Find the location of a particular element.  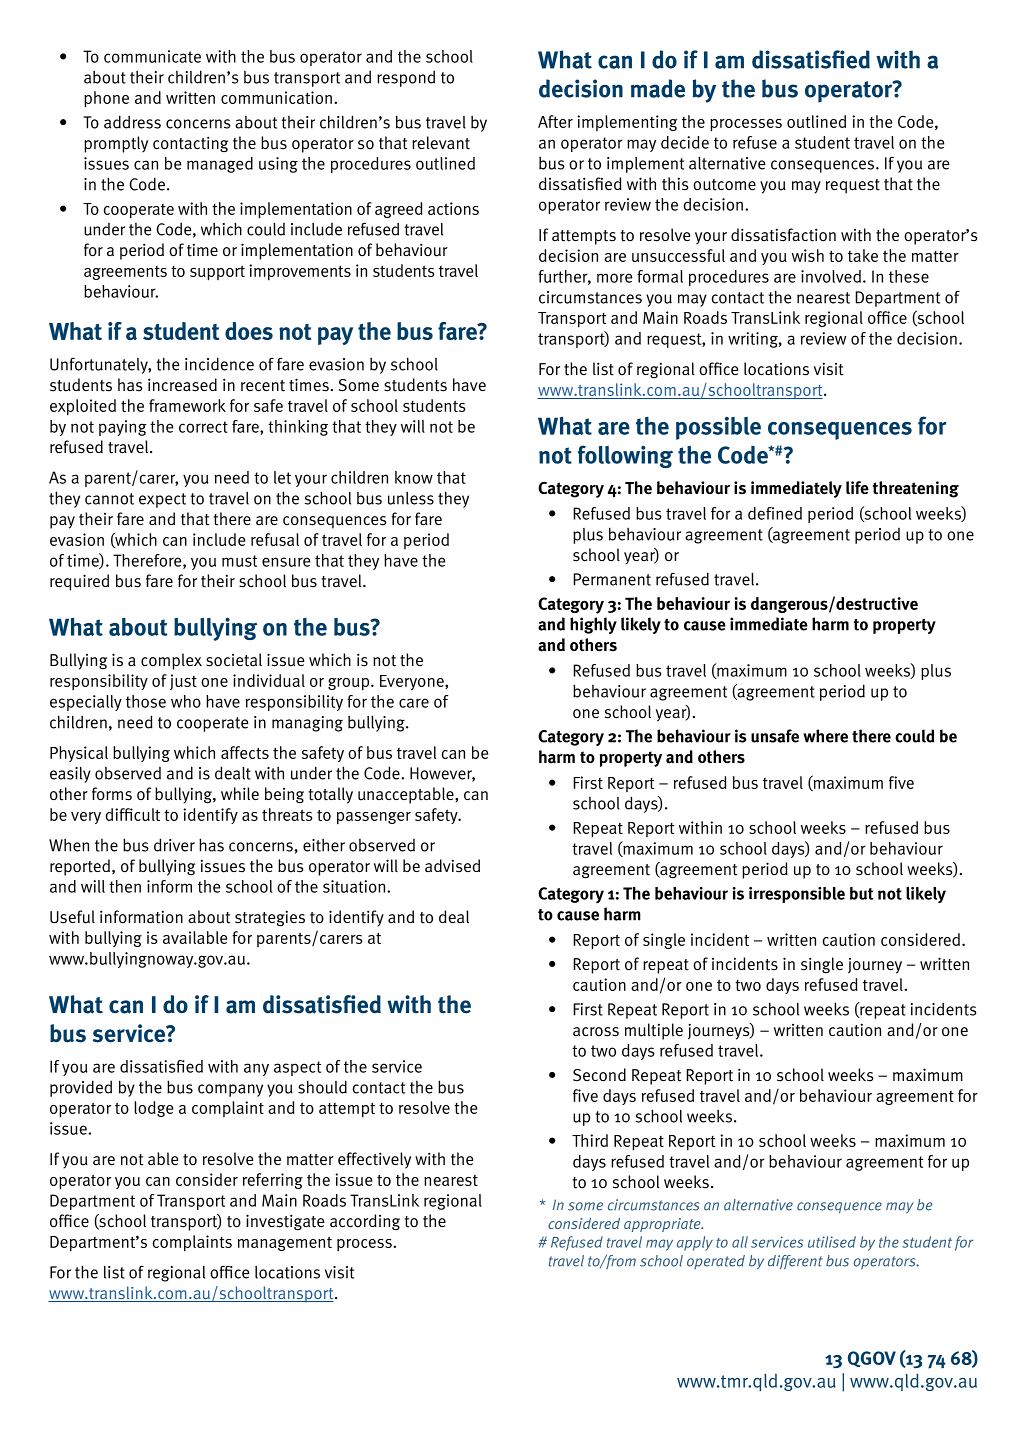

according is located at coordinates (365, 1222).
